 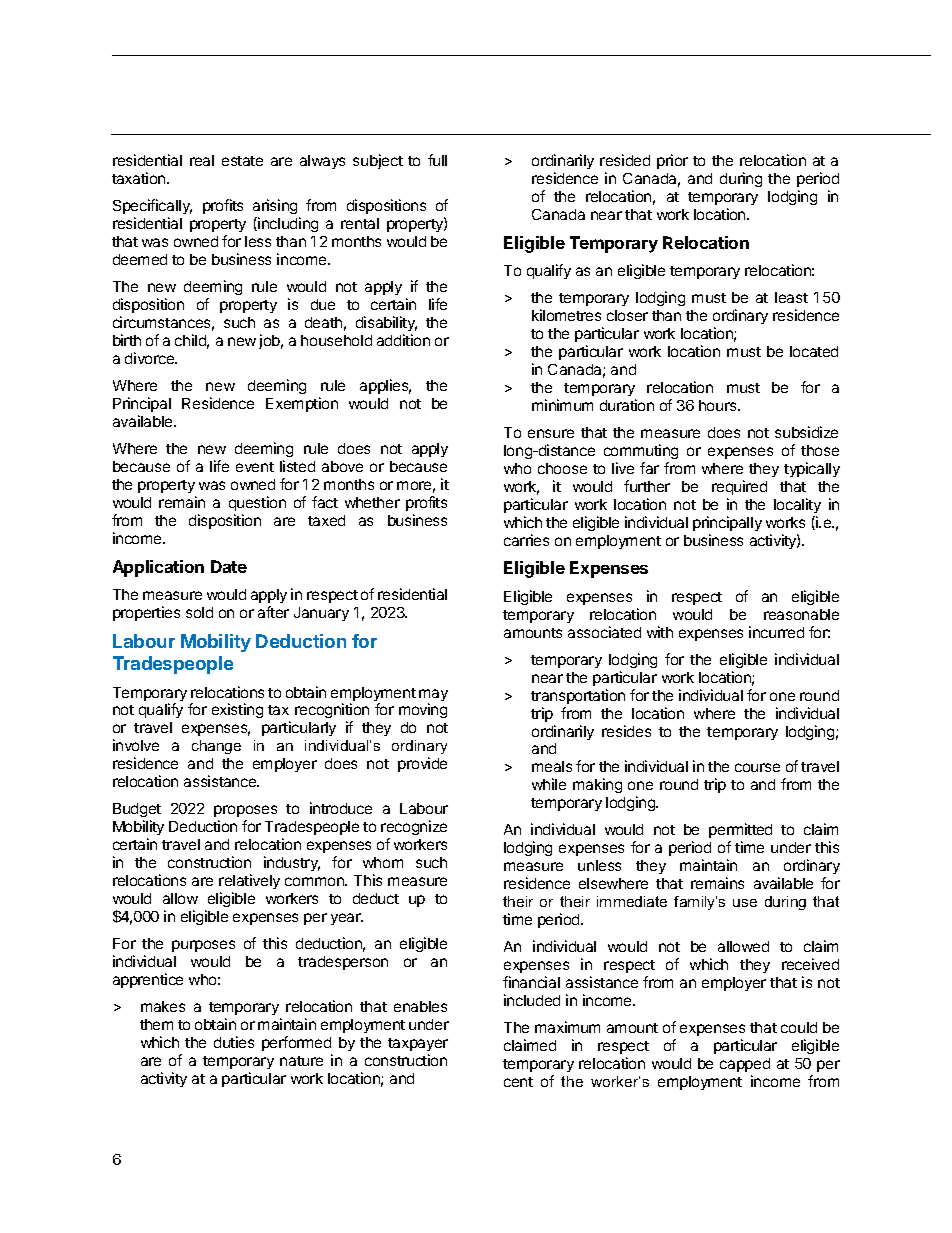 I want to click on full, so click(x=437, y=160).
